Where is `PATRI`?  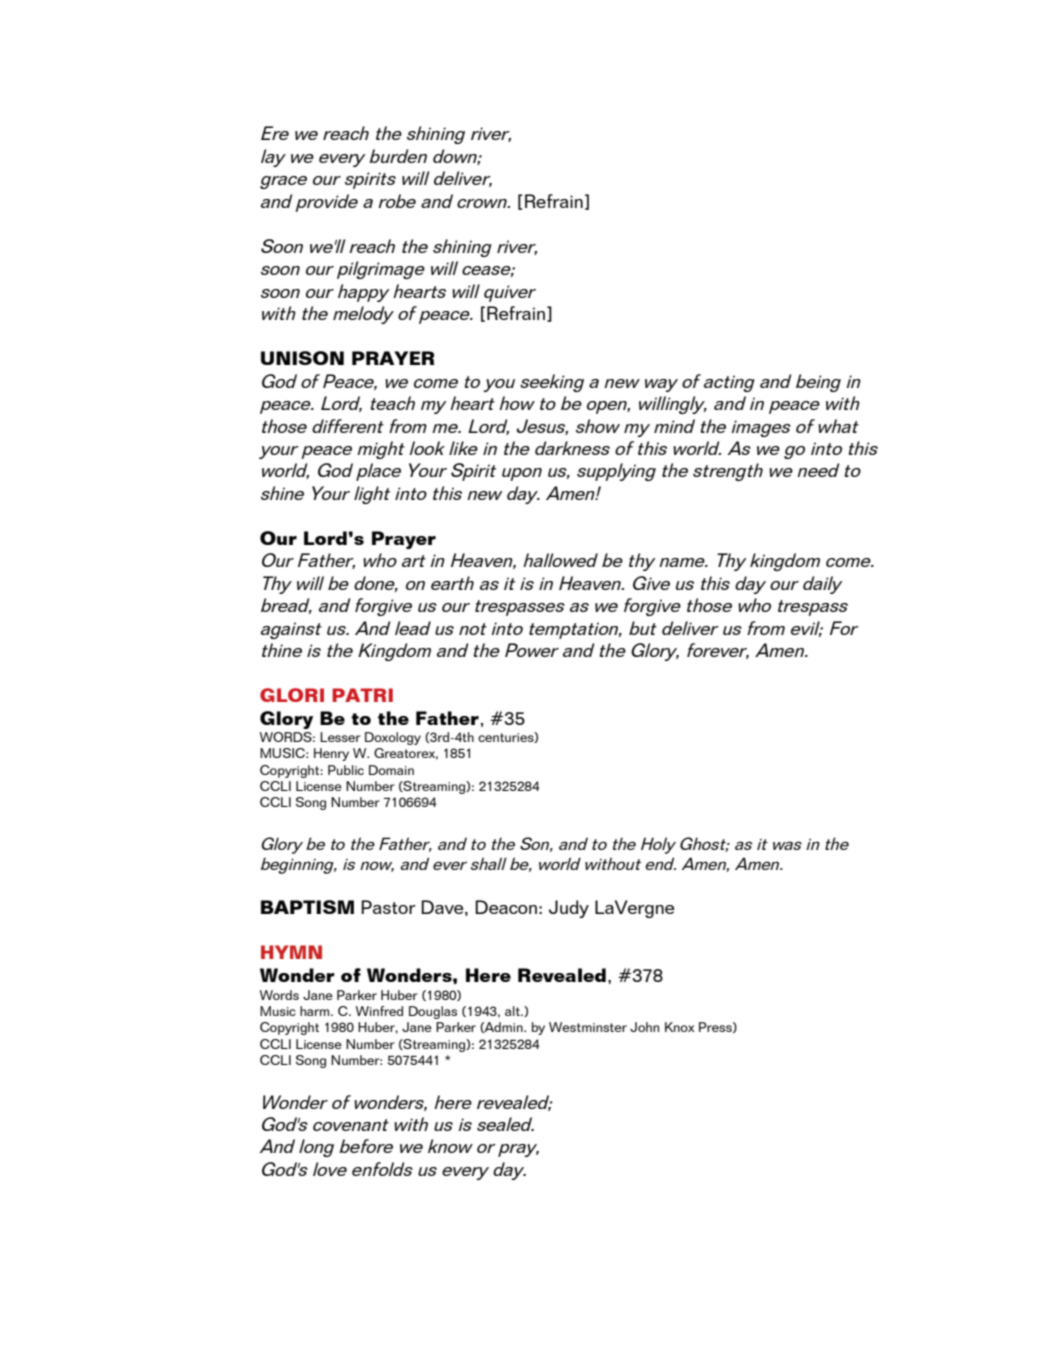
PATRI is located at coordinates (362, 695).
